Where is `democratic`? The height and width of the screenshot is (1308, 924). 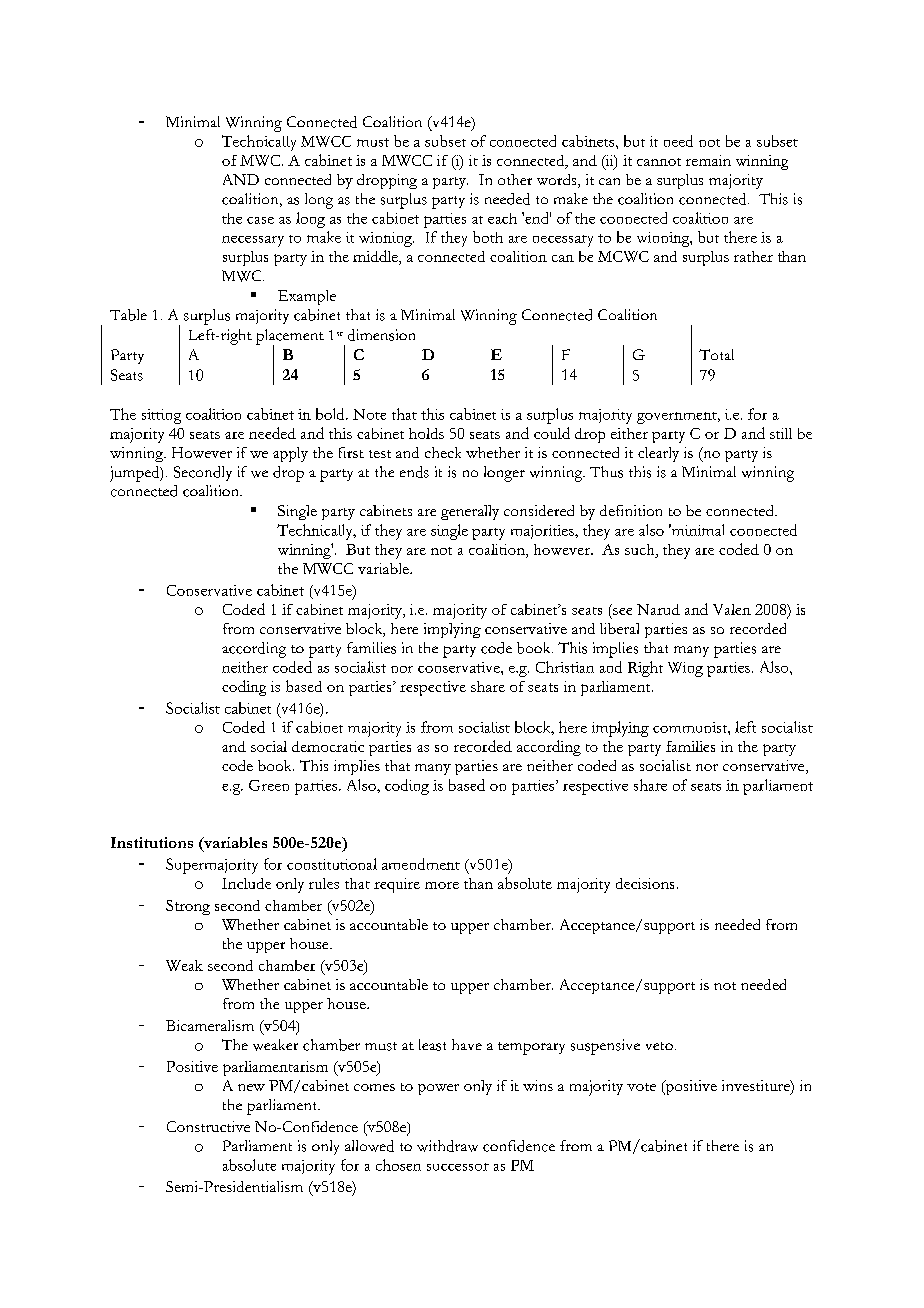
democratic is located at coordinates (328, 746).
